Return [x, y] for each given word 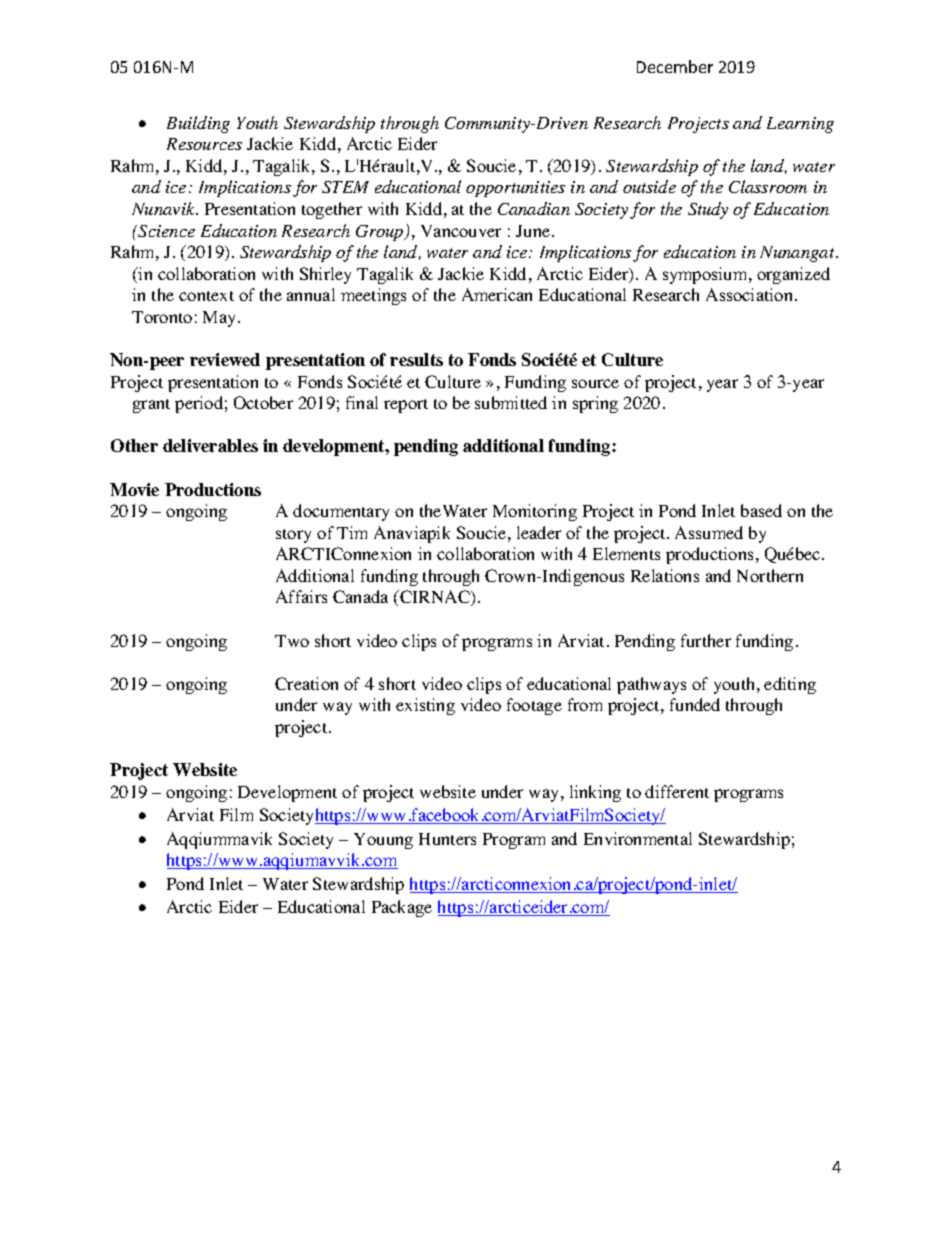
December [675, 66]
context [206, 296]
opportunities [515, 189]
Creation [306, 683]
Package [402, 908]
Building [198, 124]
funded [695, 704]
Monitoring [535, 512]
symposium [706, 275]
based [761, 510]
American [497, 294]
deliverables [210, 445]
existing [425, 706]
